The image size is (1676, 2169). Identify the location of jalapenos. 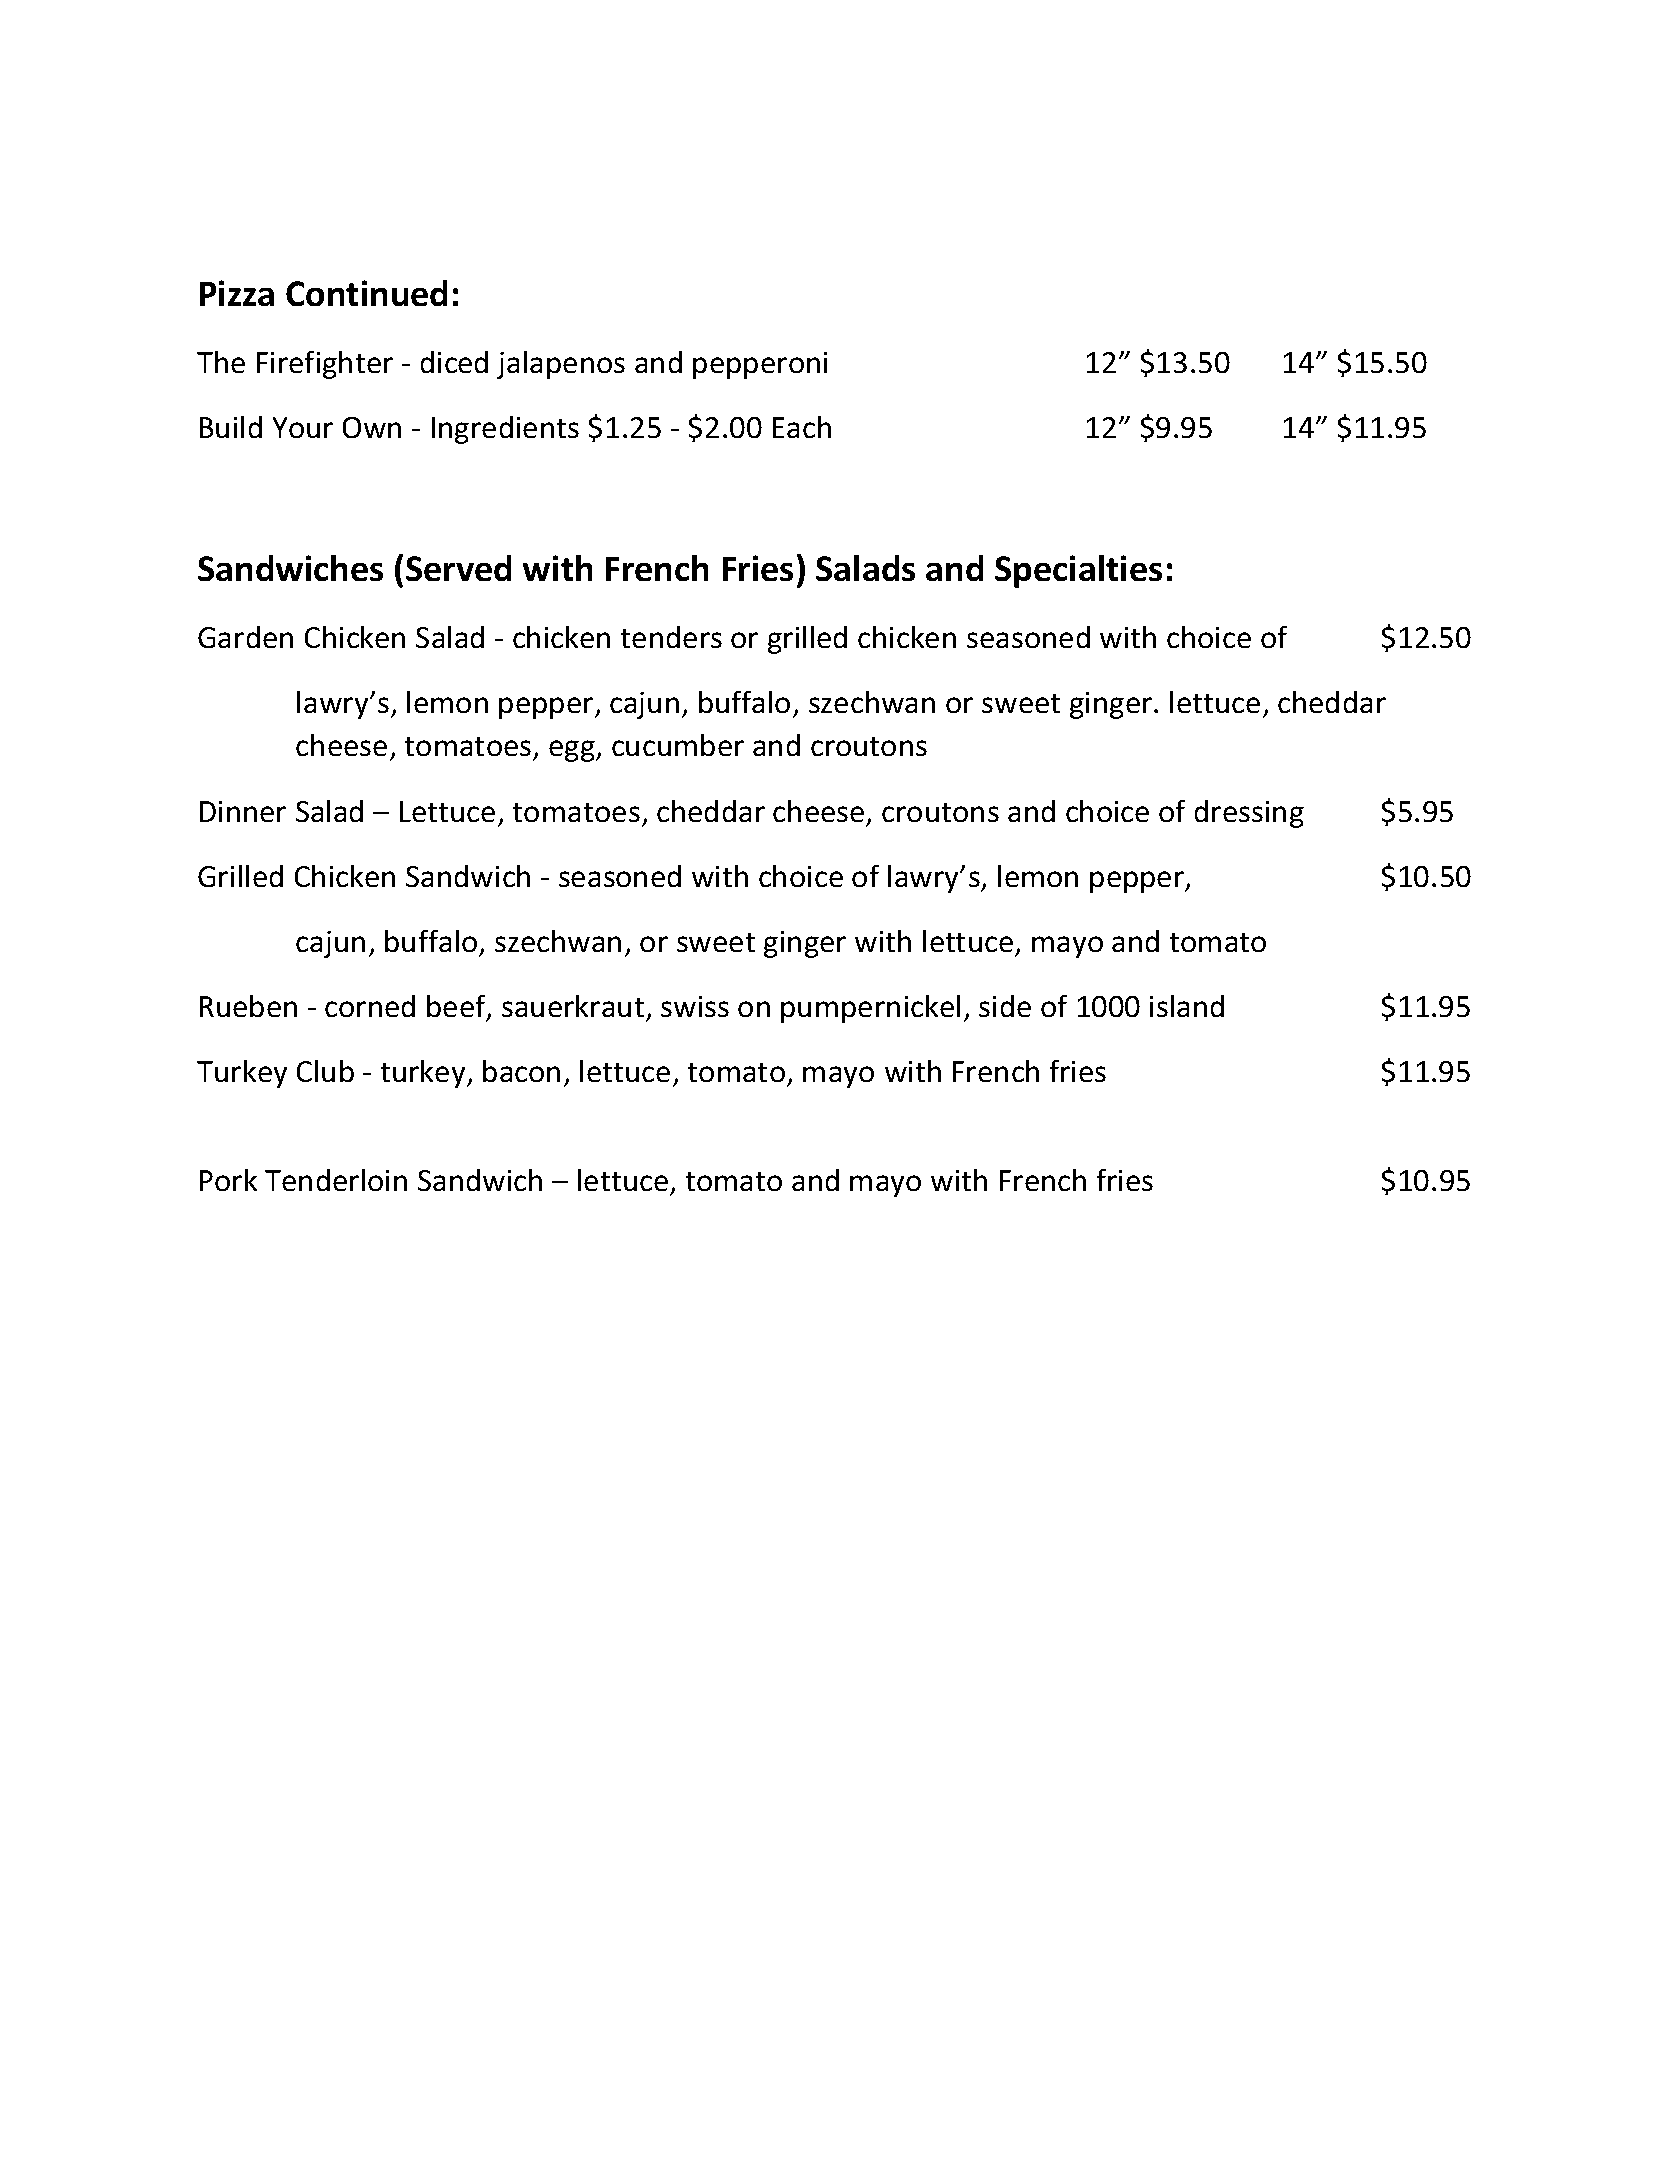
(561, 365).
